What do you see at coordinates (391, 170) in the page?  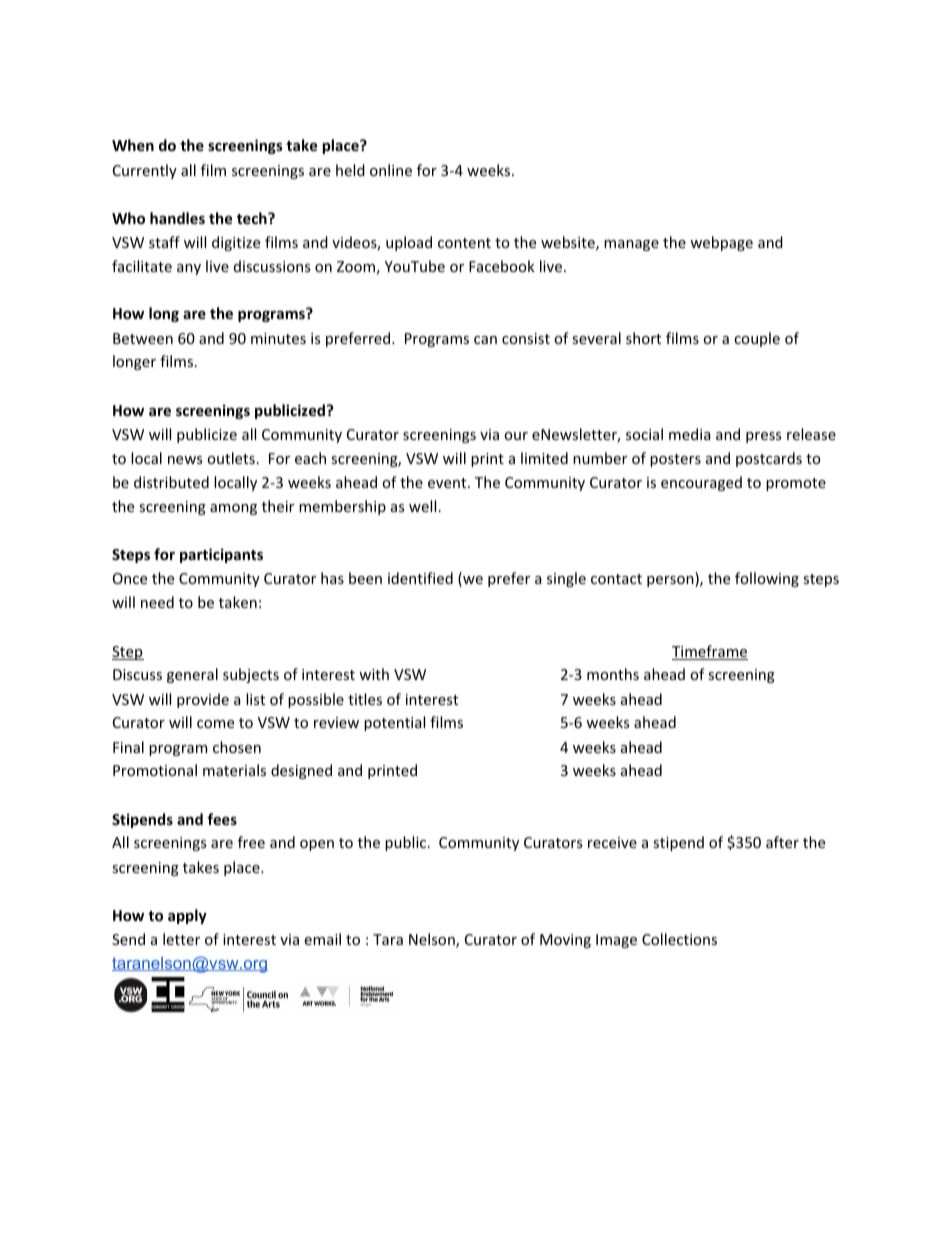 I see `online` at bounding box center [391, 170].
